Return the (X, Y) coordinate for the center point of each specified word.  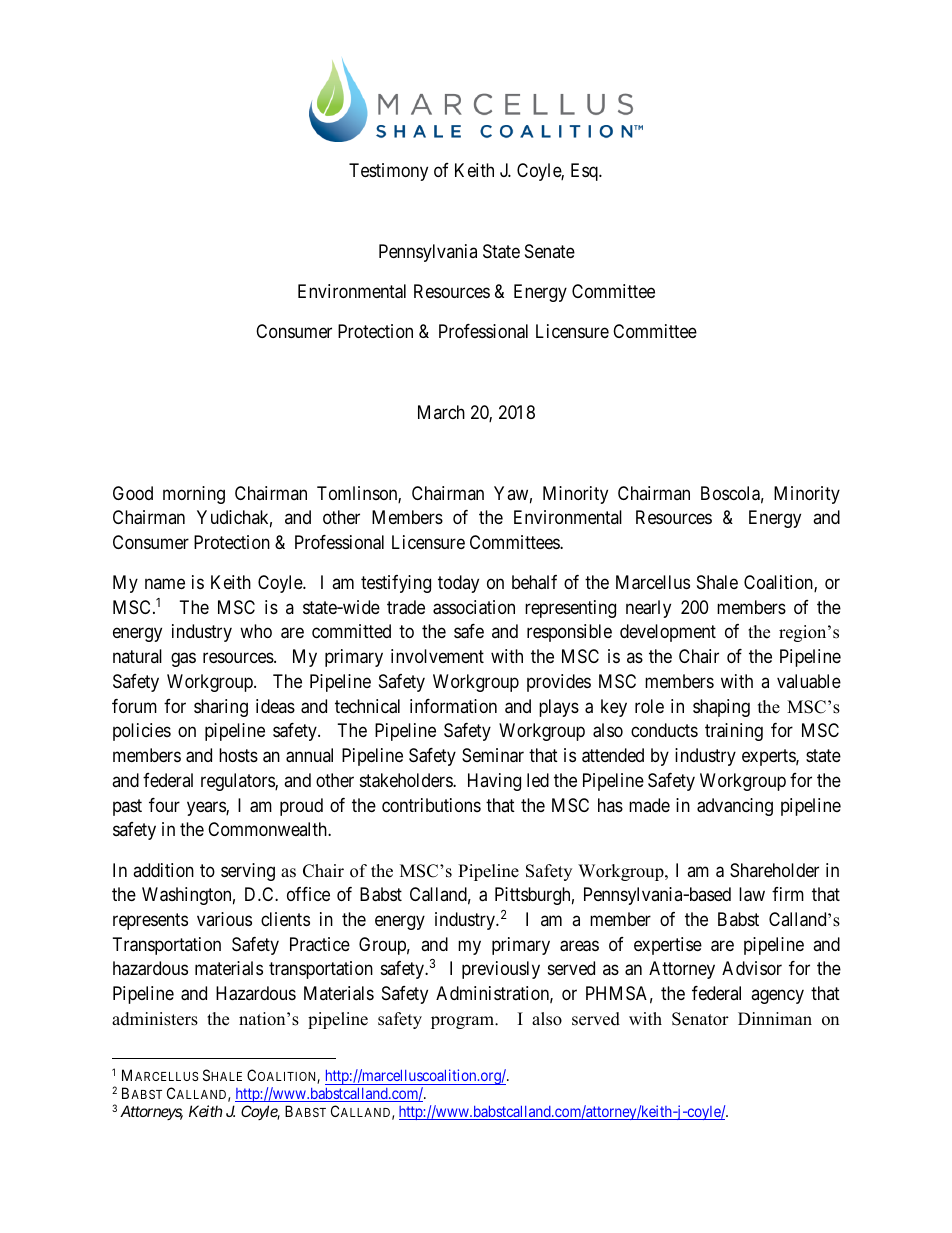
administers (155, 1019)
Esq (585, 172)
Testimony (388, 172)
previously (501, 970)
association (474, 607)
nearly (648, 609)
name (165, 584)
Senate (550, 251)
